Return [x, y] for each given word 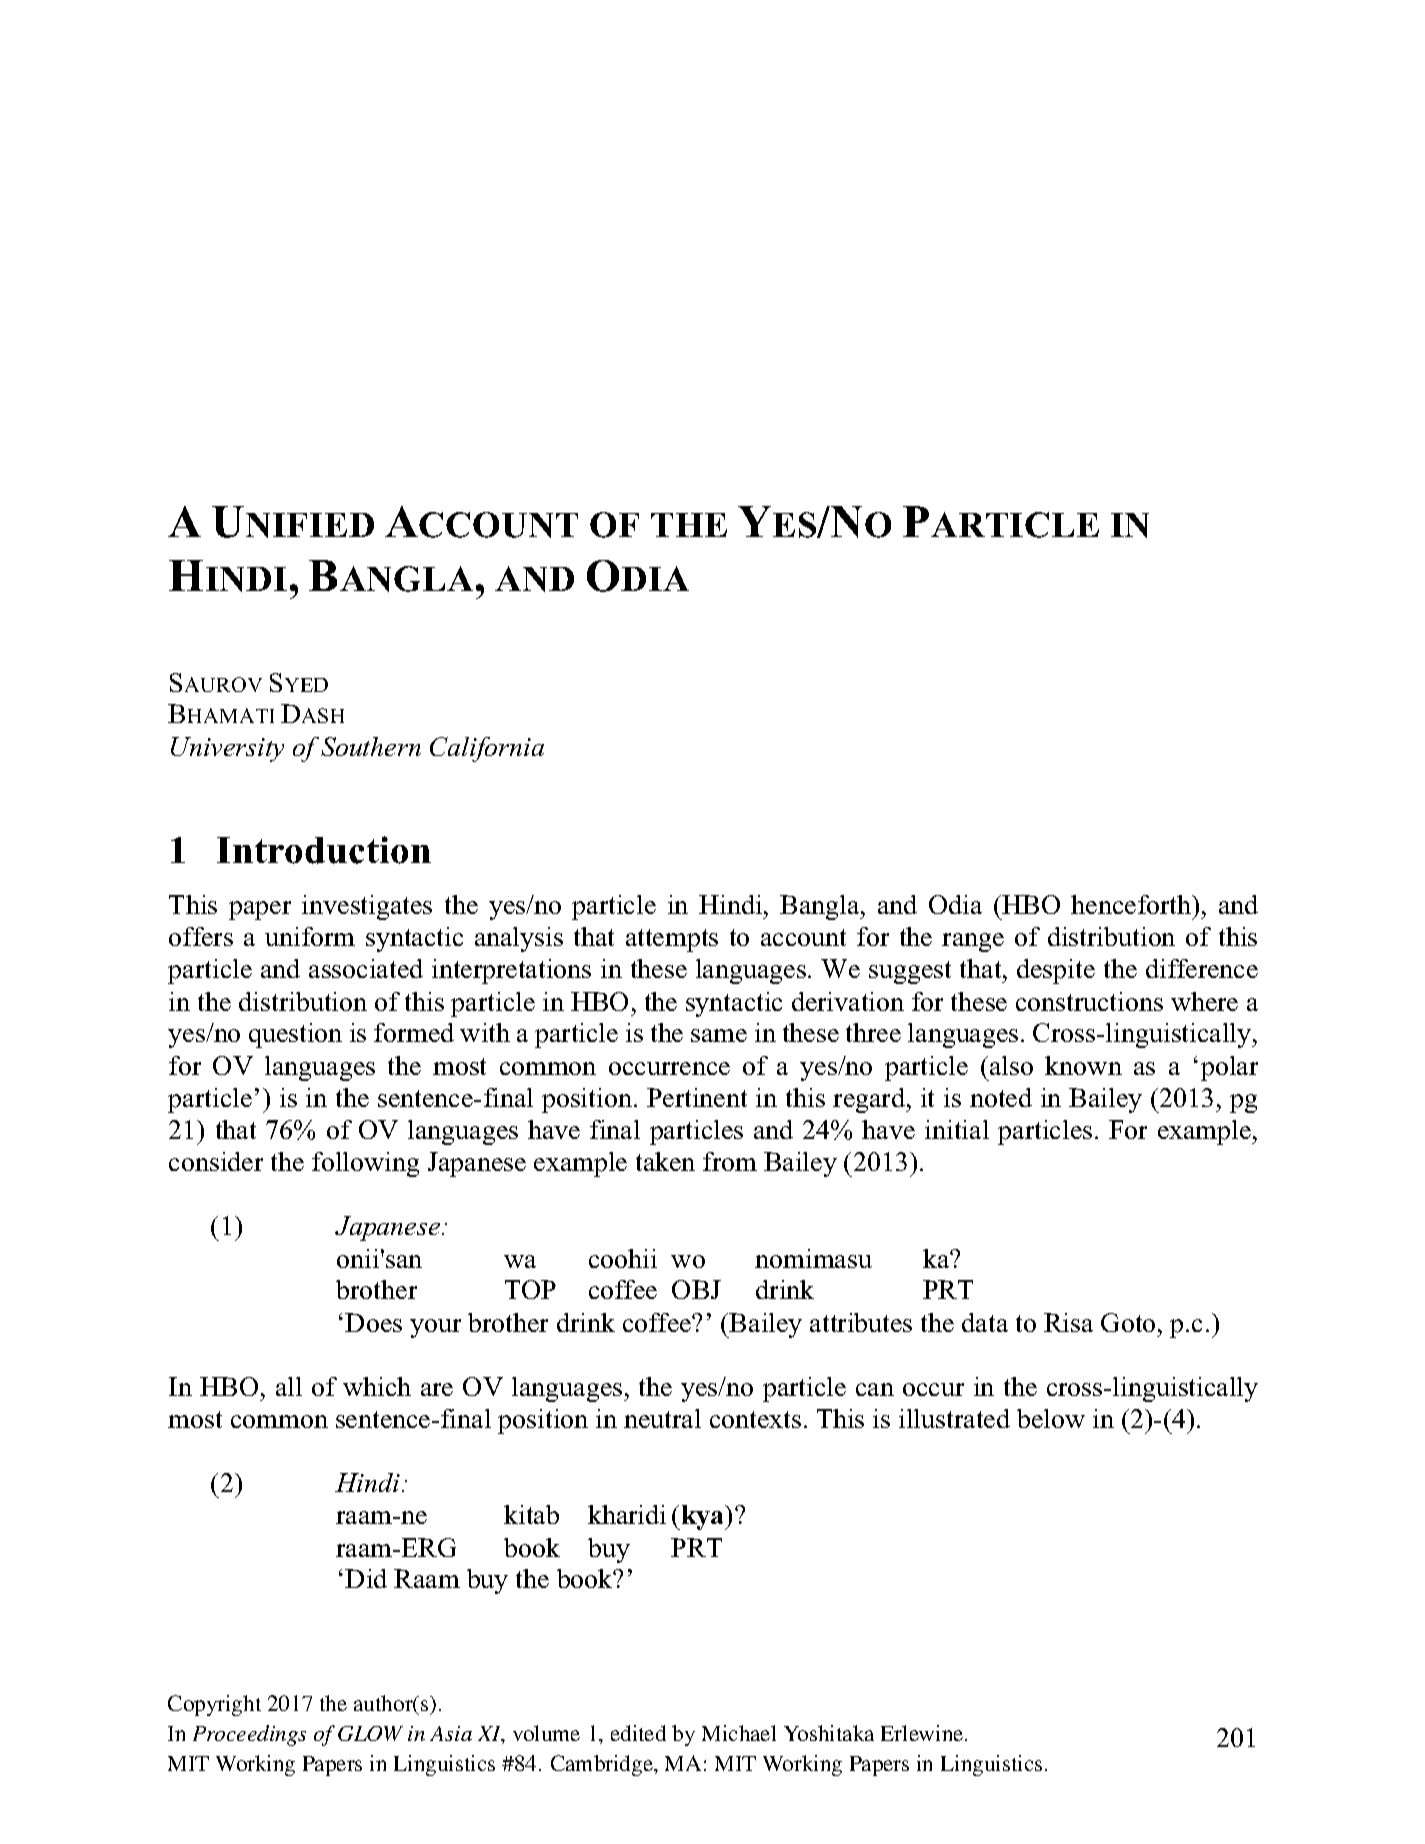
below [1051, 1418]
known [1083, 1065]
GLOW [370, 1733]
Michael [739, 1733]
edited [638, 1733]
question [295, 1035]
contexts [755, 1419]
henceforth [1132, 904]
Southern [371, 746]
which [377, 1386]
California [487, 749]
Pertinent [697, 1097]
